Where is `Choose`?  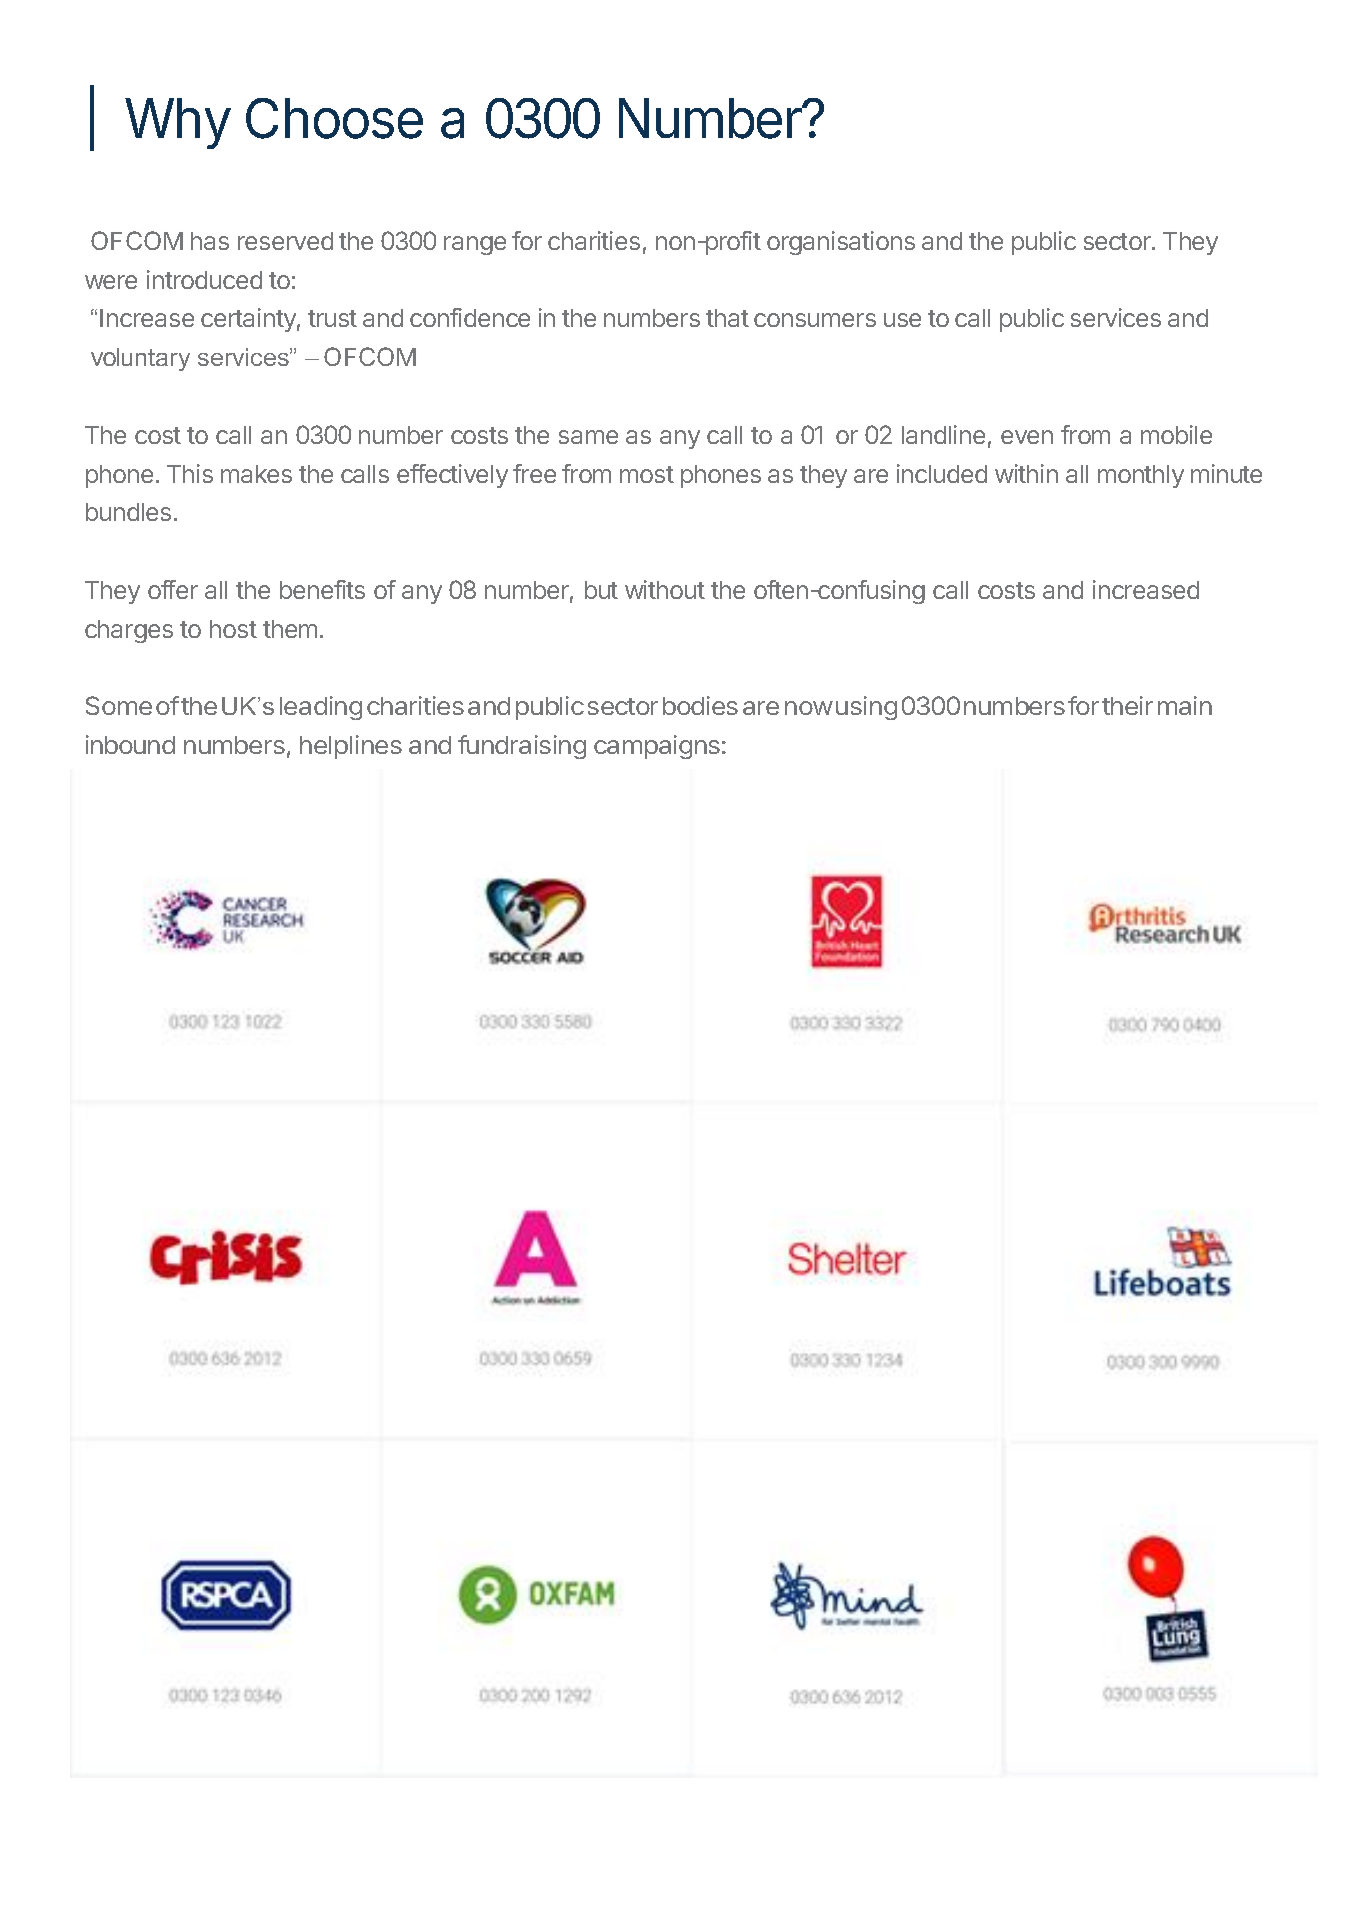
Choose is located at coordinates (334, 118).
